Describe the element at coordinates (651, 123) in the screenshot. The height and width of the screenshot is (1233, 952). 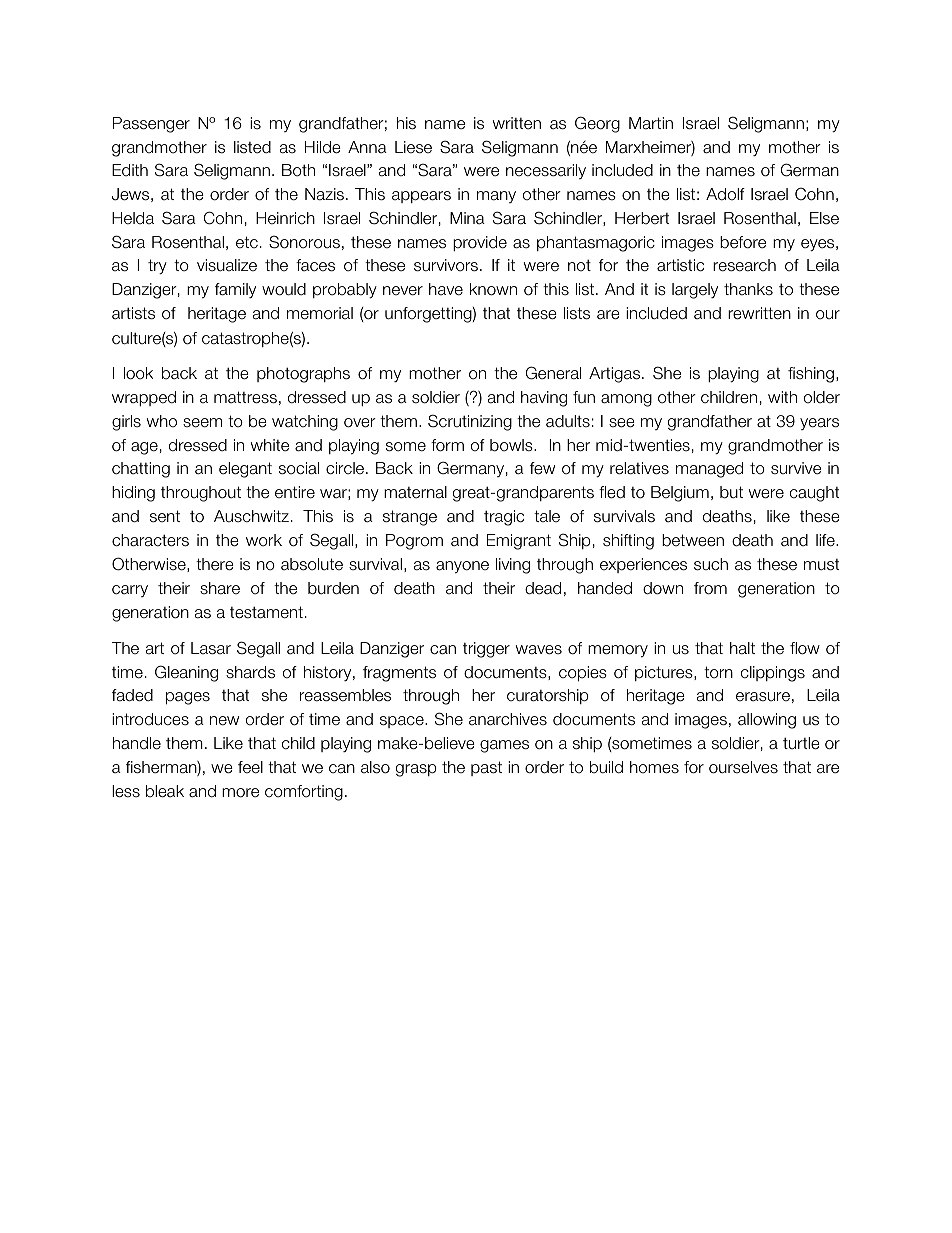
I see `Martin` at that location.
